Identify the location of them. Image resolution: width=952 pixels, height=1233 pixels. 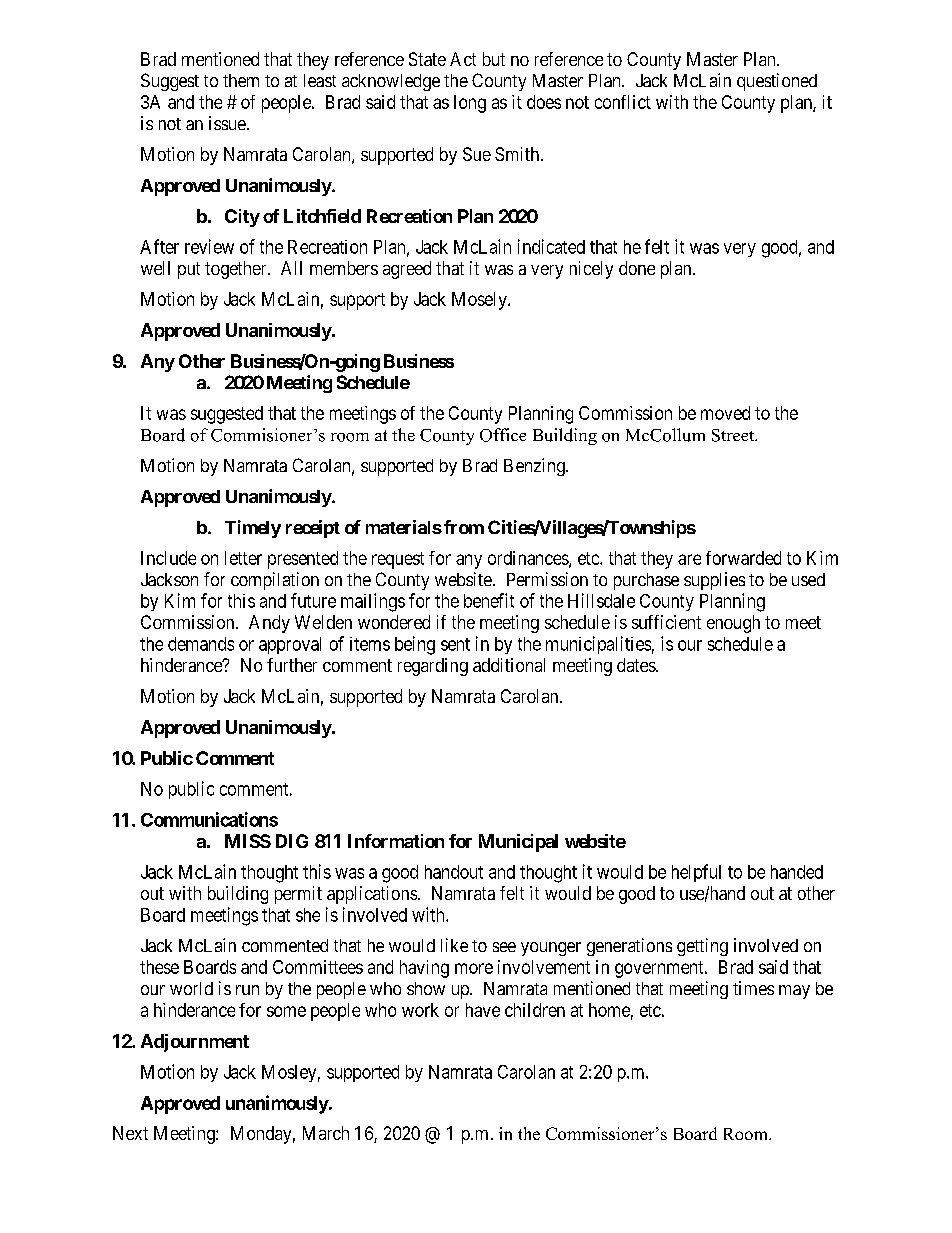
(241, 80).
